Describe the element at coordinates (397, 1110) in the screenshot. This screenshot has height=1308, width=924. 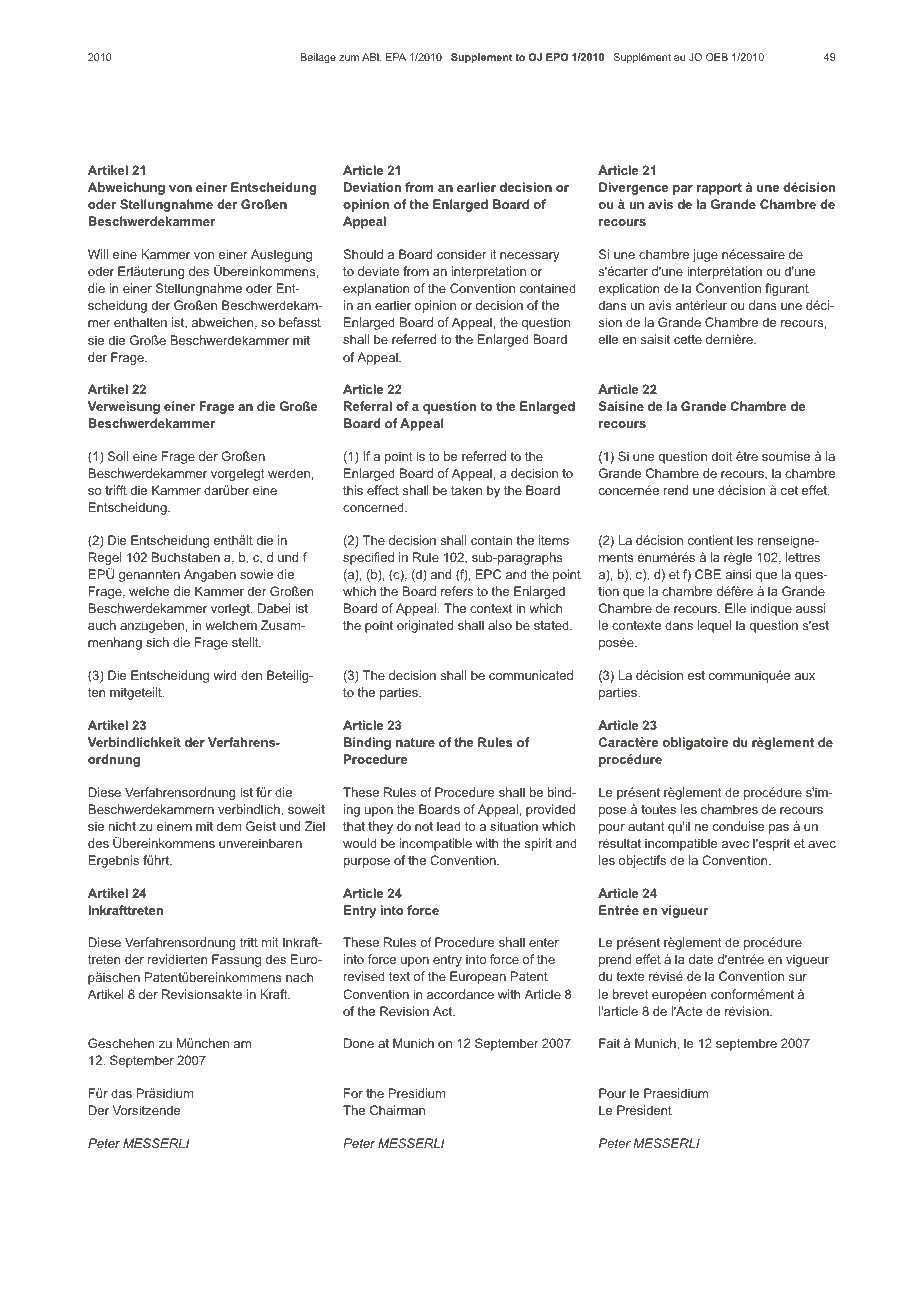
I see `Chairman` at that location.
